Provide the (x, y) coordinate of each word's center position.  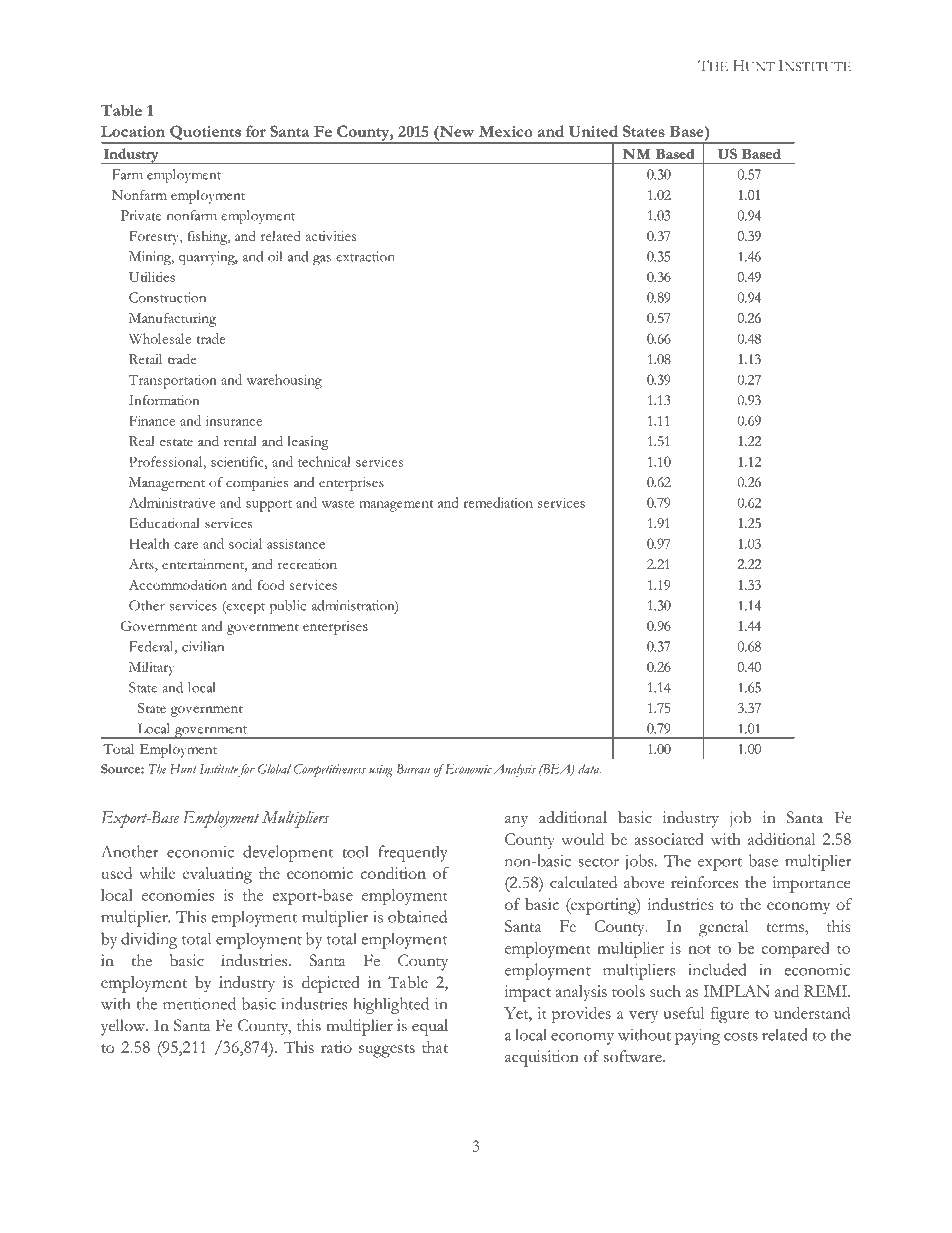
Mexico (506, 131)
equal (430, 1027)
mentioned (199, 1003)
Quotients (205, 133)
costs (741, 1036)
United (593, 131)
